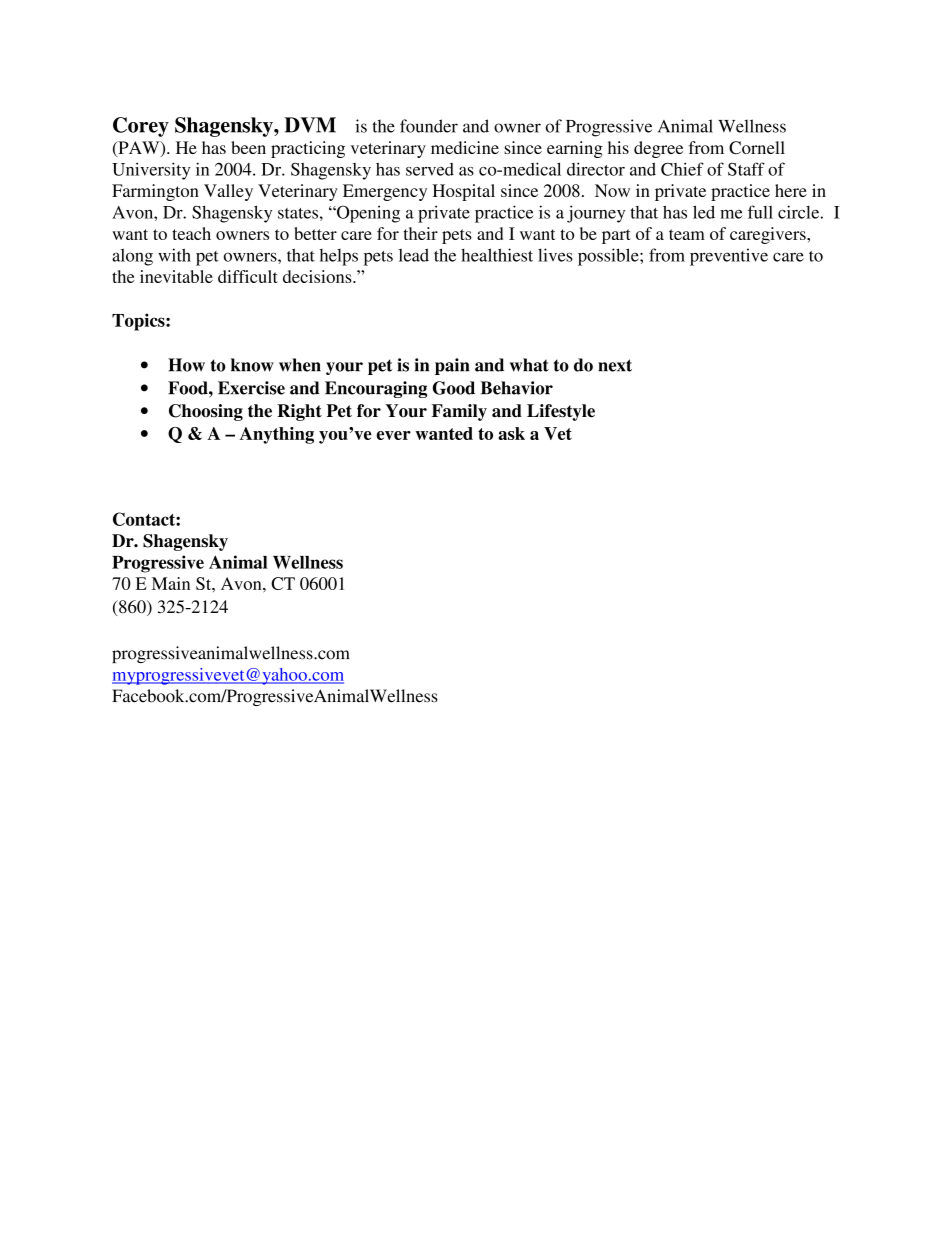  I want to click on next, so click(615, 365).
